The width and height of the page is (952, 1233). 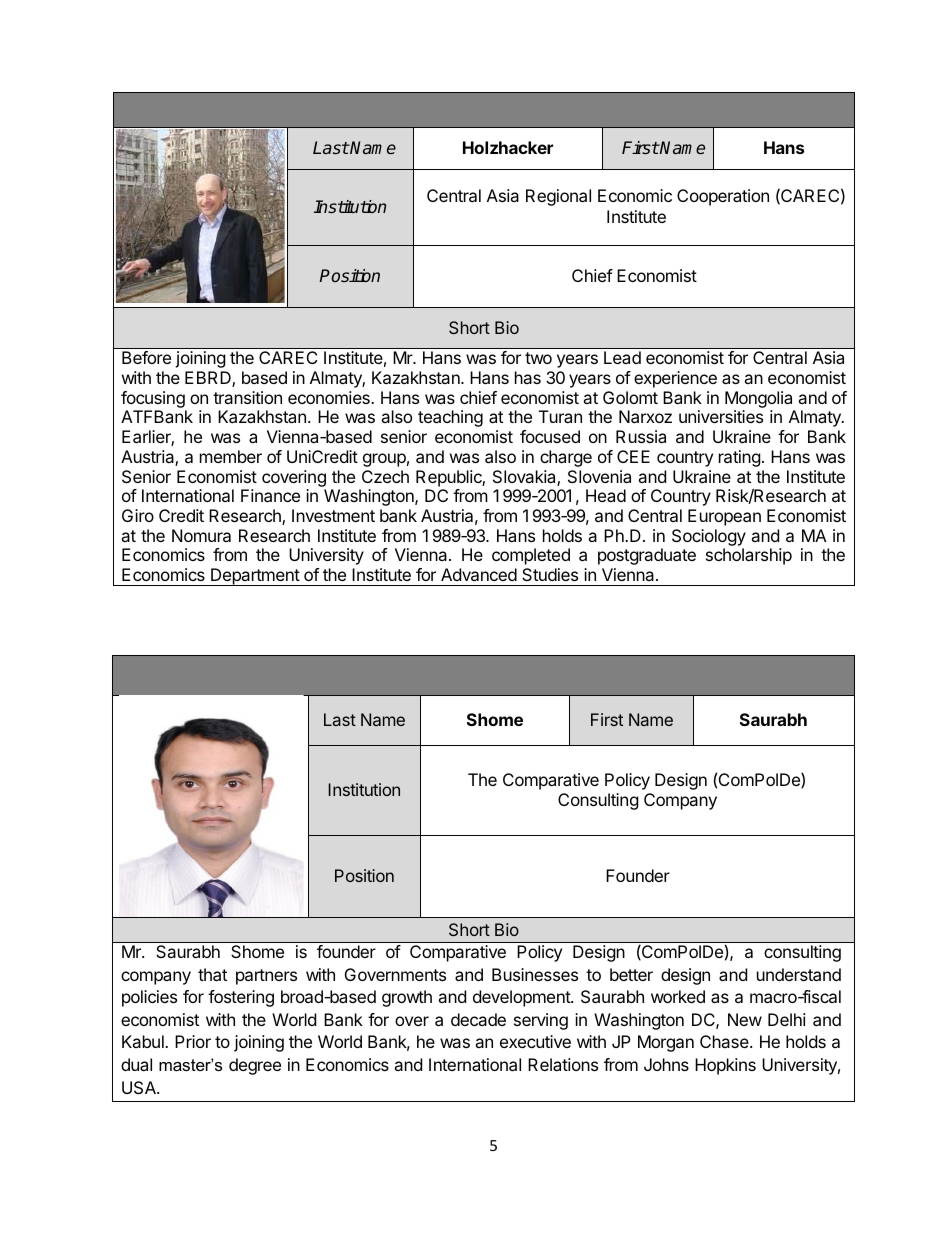 What do you see at coordinates (146, 357) in the page?
I see `Before` at bounding box center [146, 357].
